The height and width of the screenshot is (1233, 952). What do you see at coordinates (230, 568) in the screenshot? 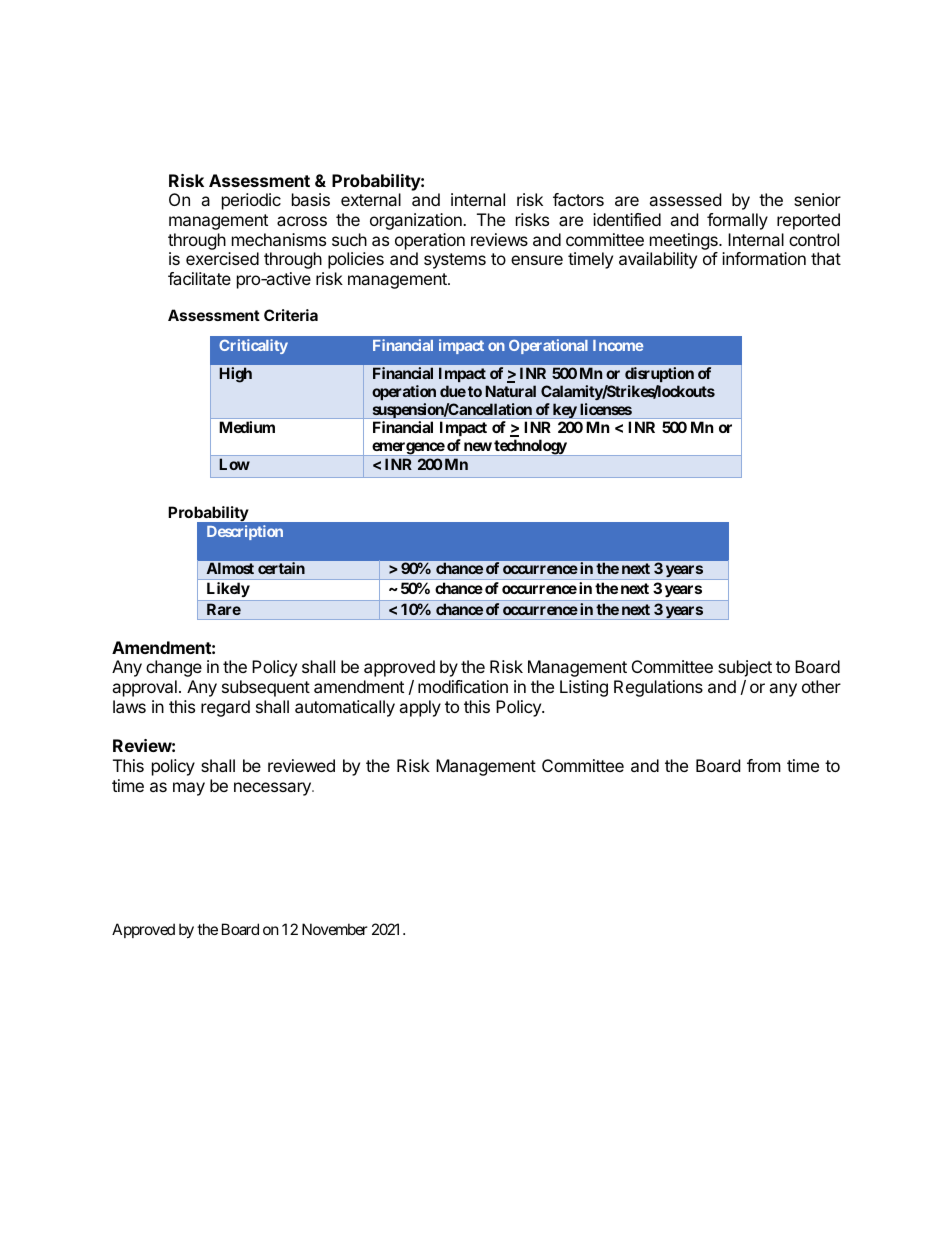
I see `Almost` at bounding box center [230, 568].
